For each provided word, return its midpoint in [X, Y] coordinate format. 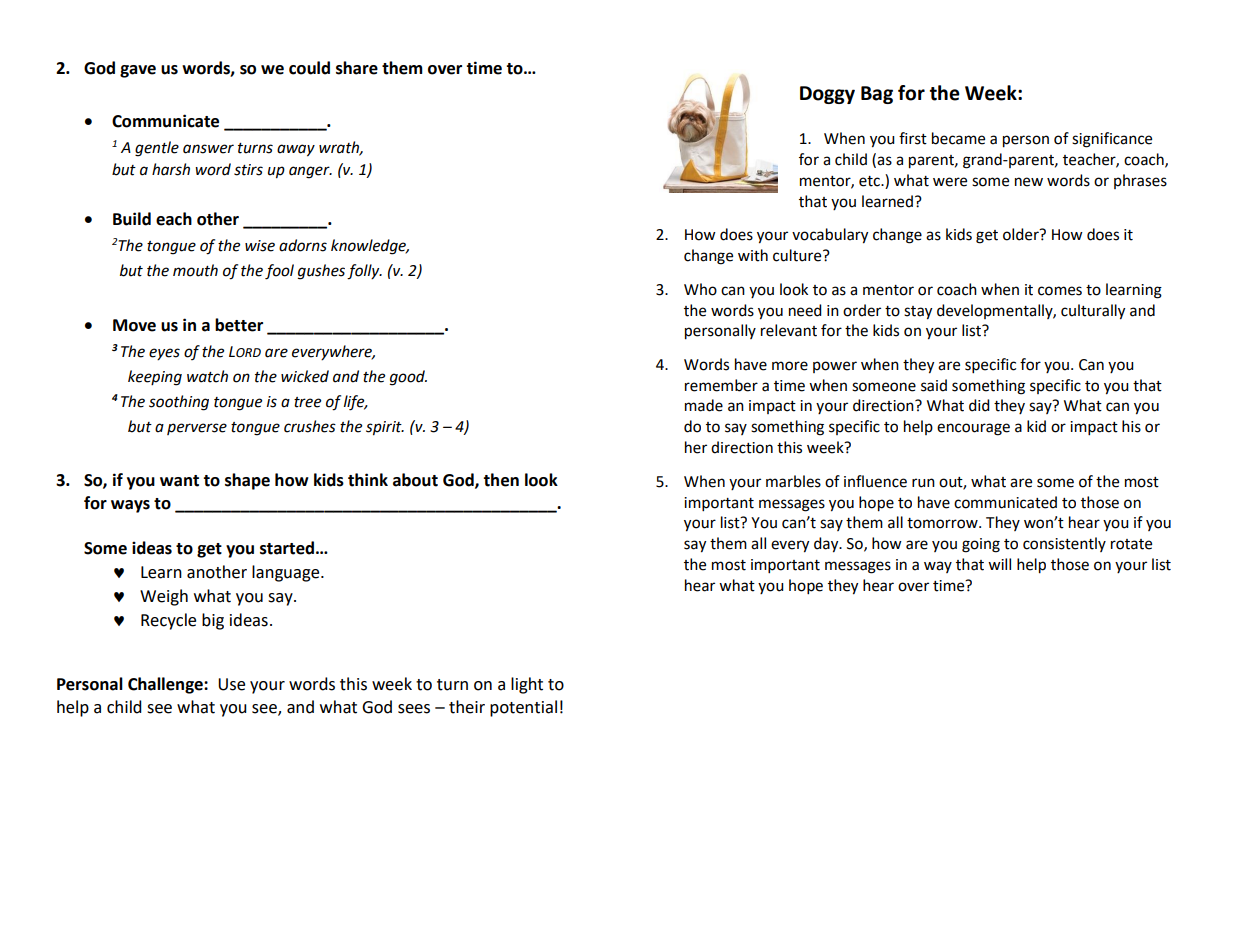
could [309, 68]
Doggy [827, 95]
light [527, 685]
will [999, 564]
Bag [877, 95]
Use [231, 684]
